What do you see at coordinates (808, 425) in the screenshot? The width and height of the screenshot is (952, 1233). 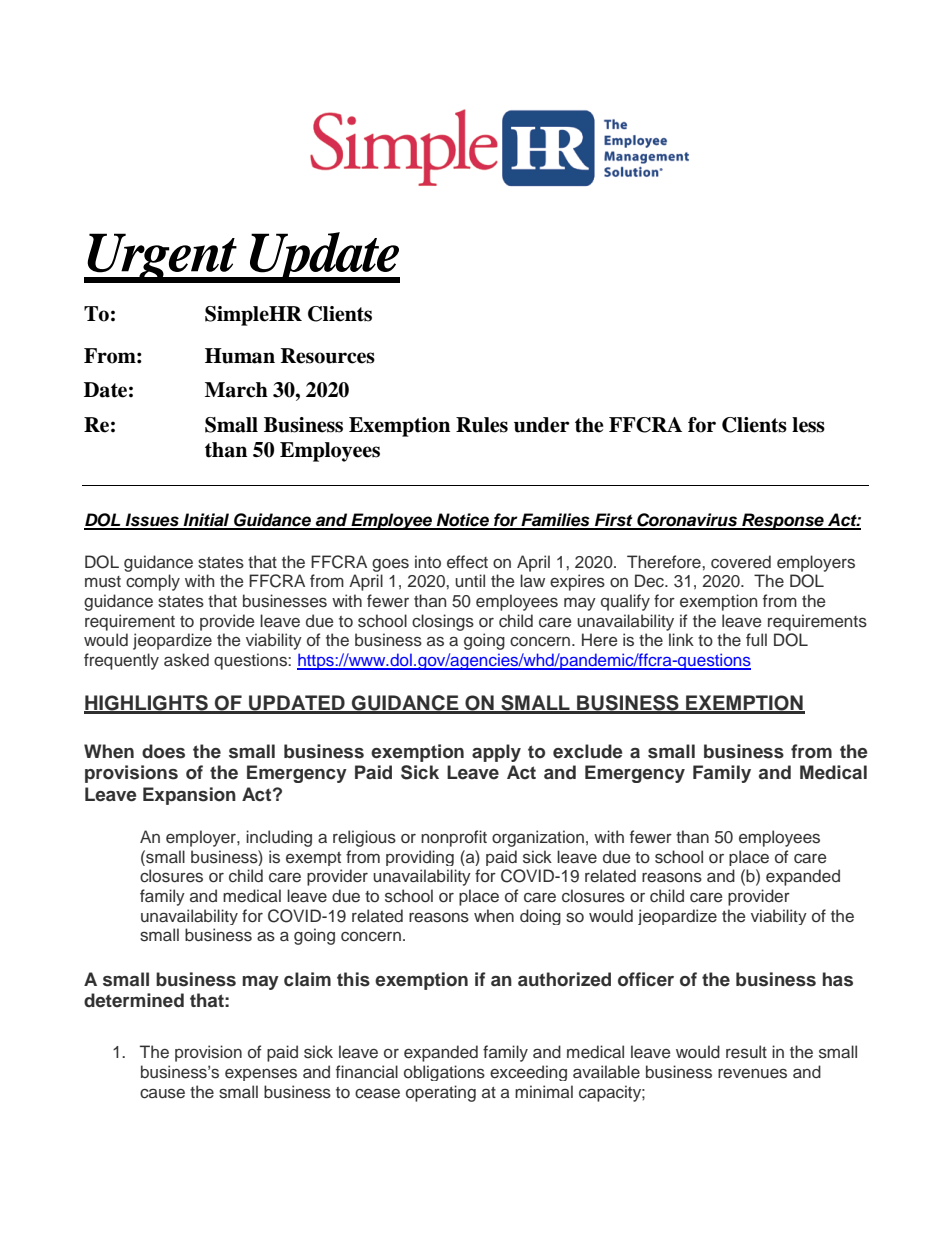 I see `less` at bounding box center [808, 425].
